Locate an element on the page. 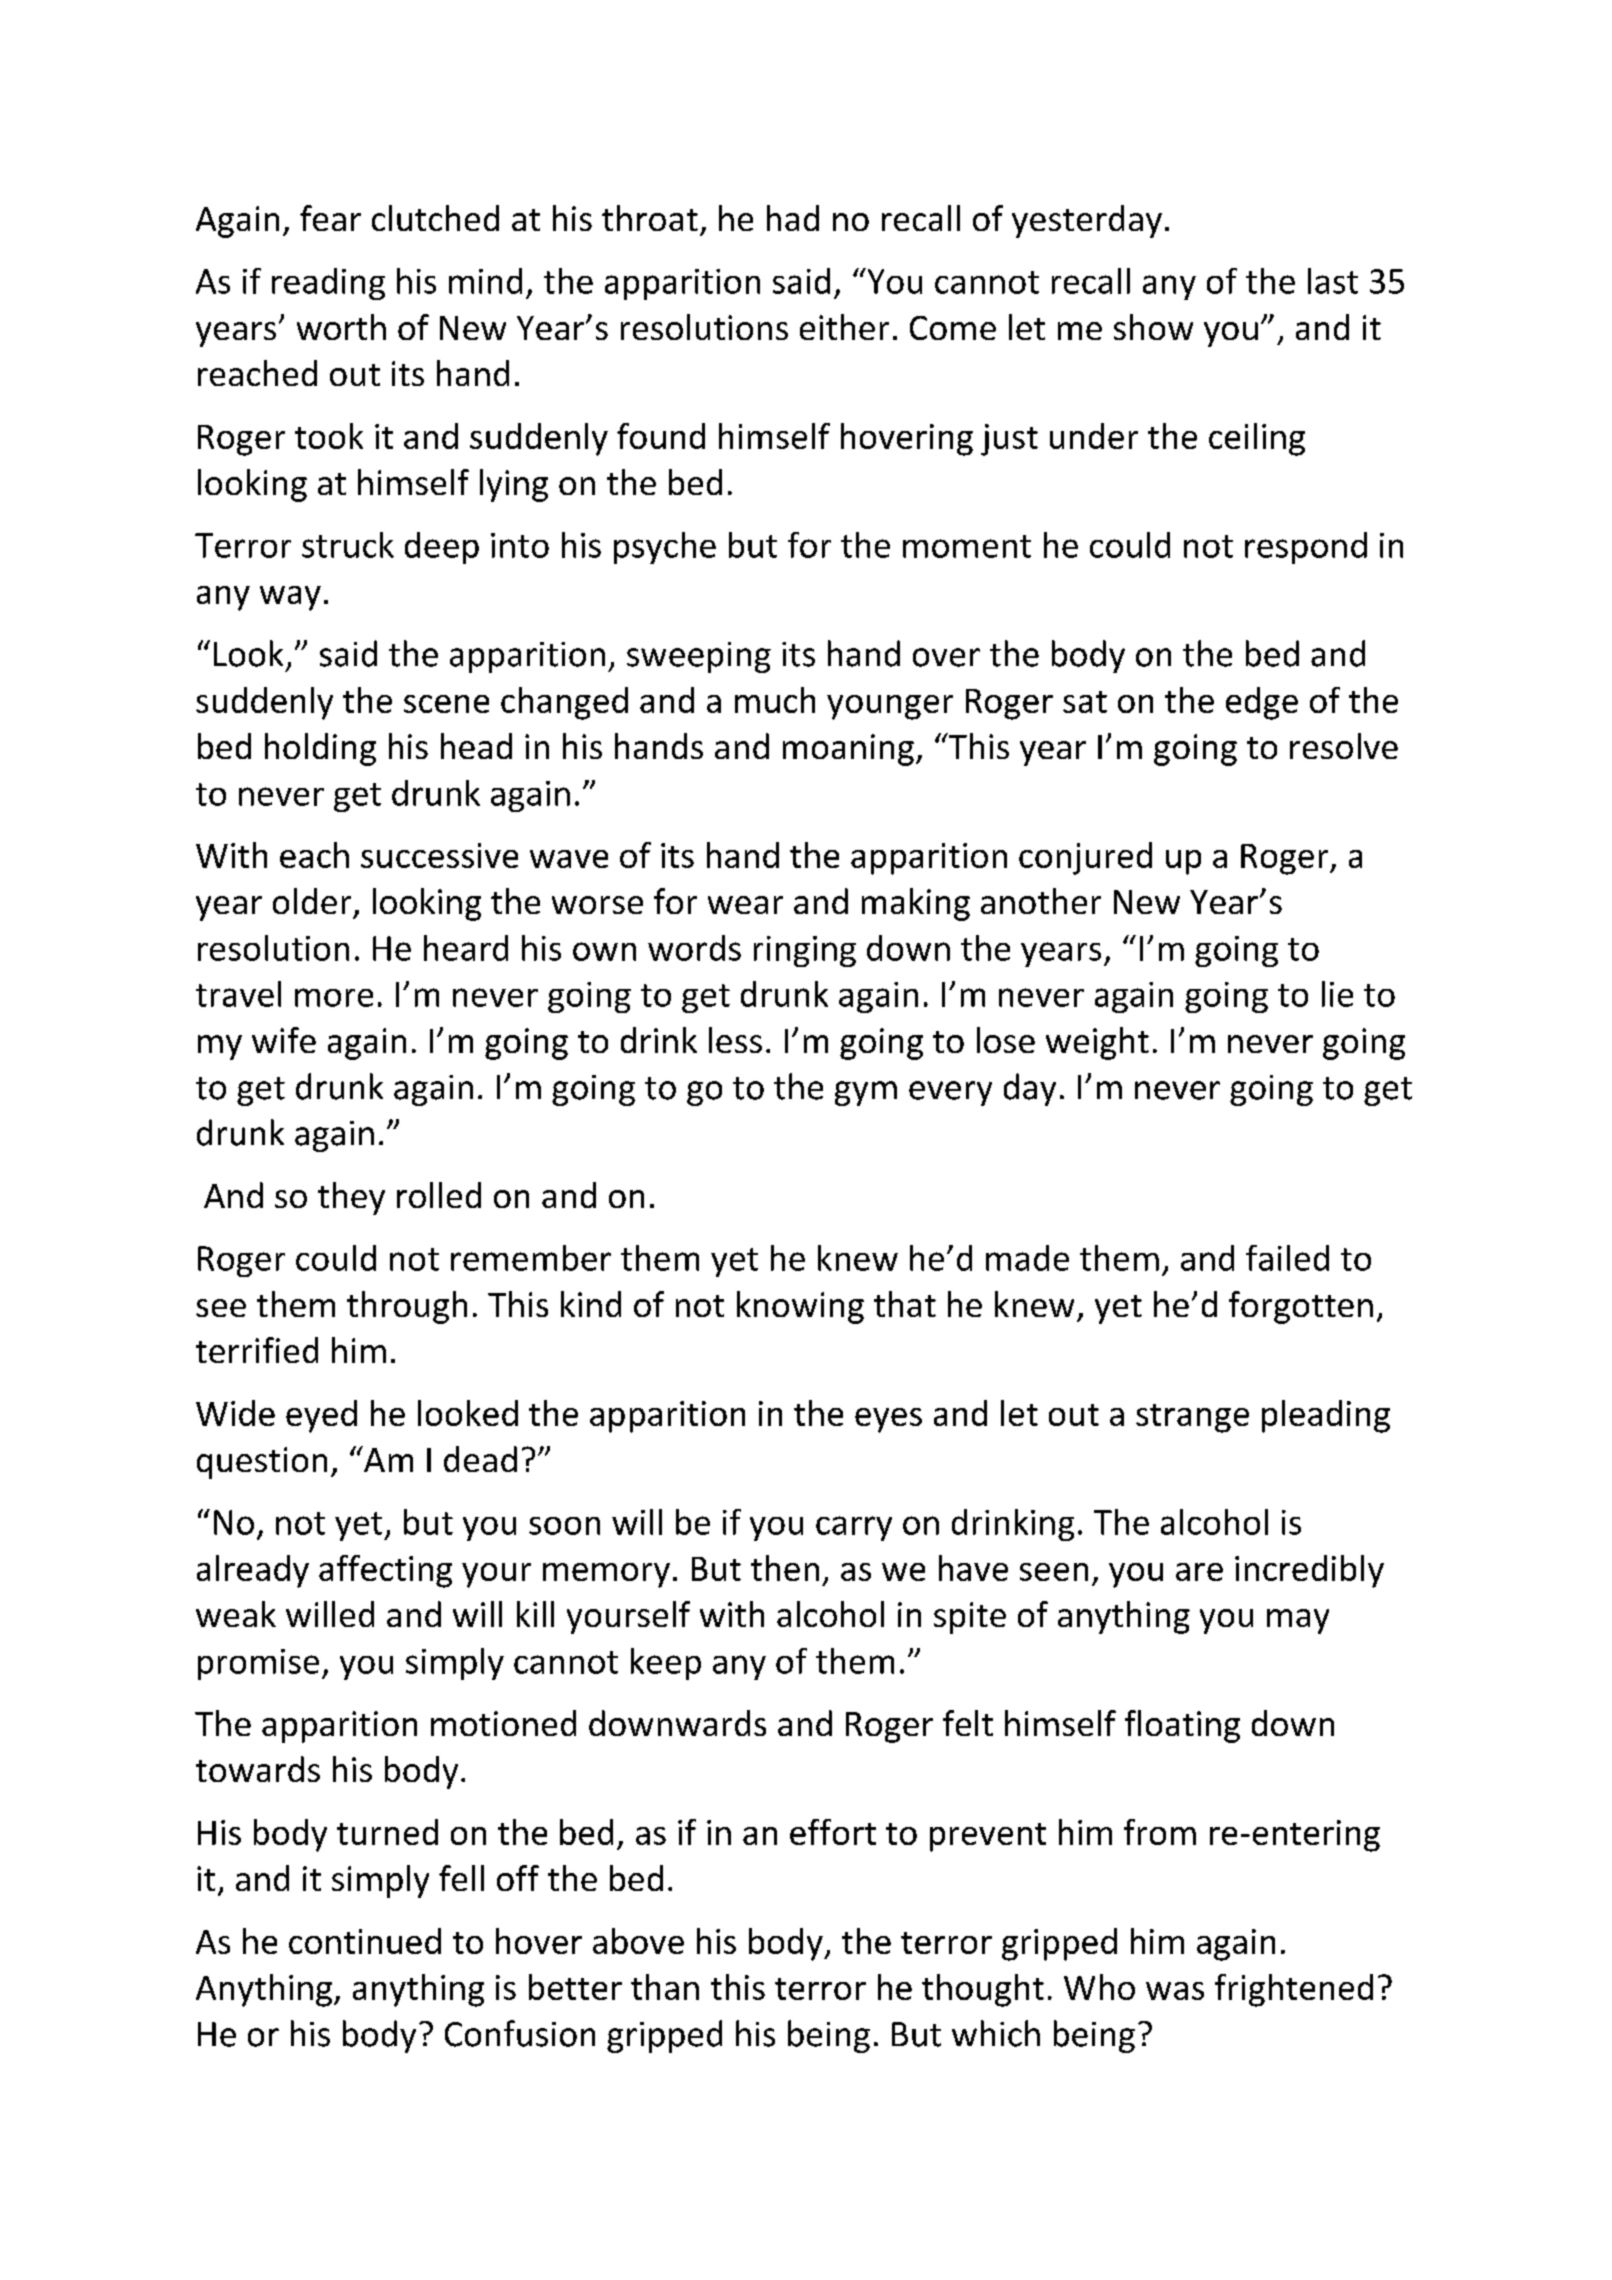  show is located at coordinates (1153, 327).
